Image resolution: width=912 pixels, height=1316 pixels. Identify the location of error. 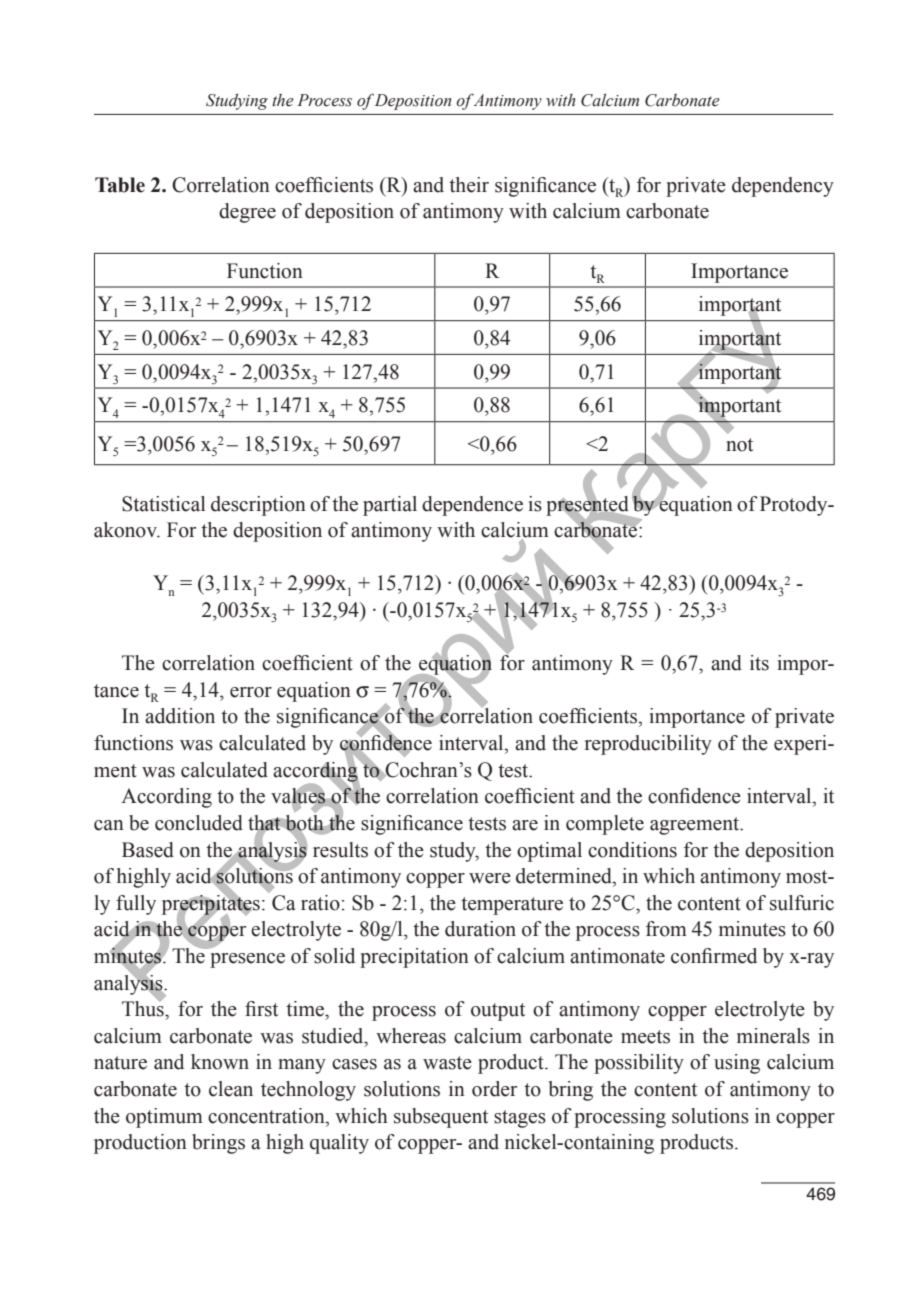
(251, 692).
